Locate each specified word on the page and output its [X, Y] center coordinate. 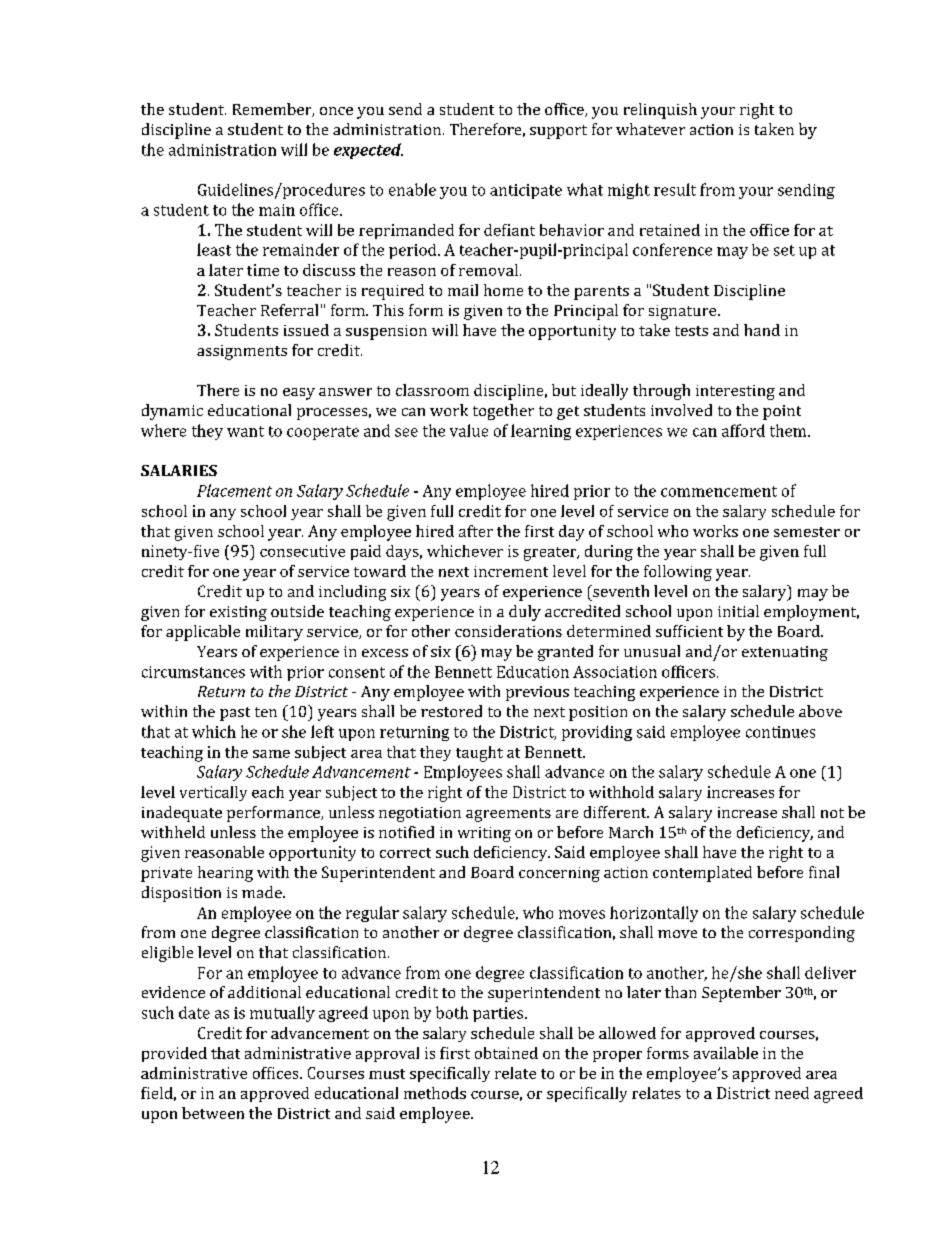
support [558, 132]
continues [780, 732]
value [469, 430]
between [213, 1113]
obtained [506, 1053]
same [271, 754]
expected [368, 151]
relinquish [660, 111]
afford [743, 430]
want [245, 431]
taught [479, 754]
